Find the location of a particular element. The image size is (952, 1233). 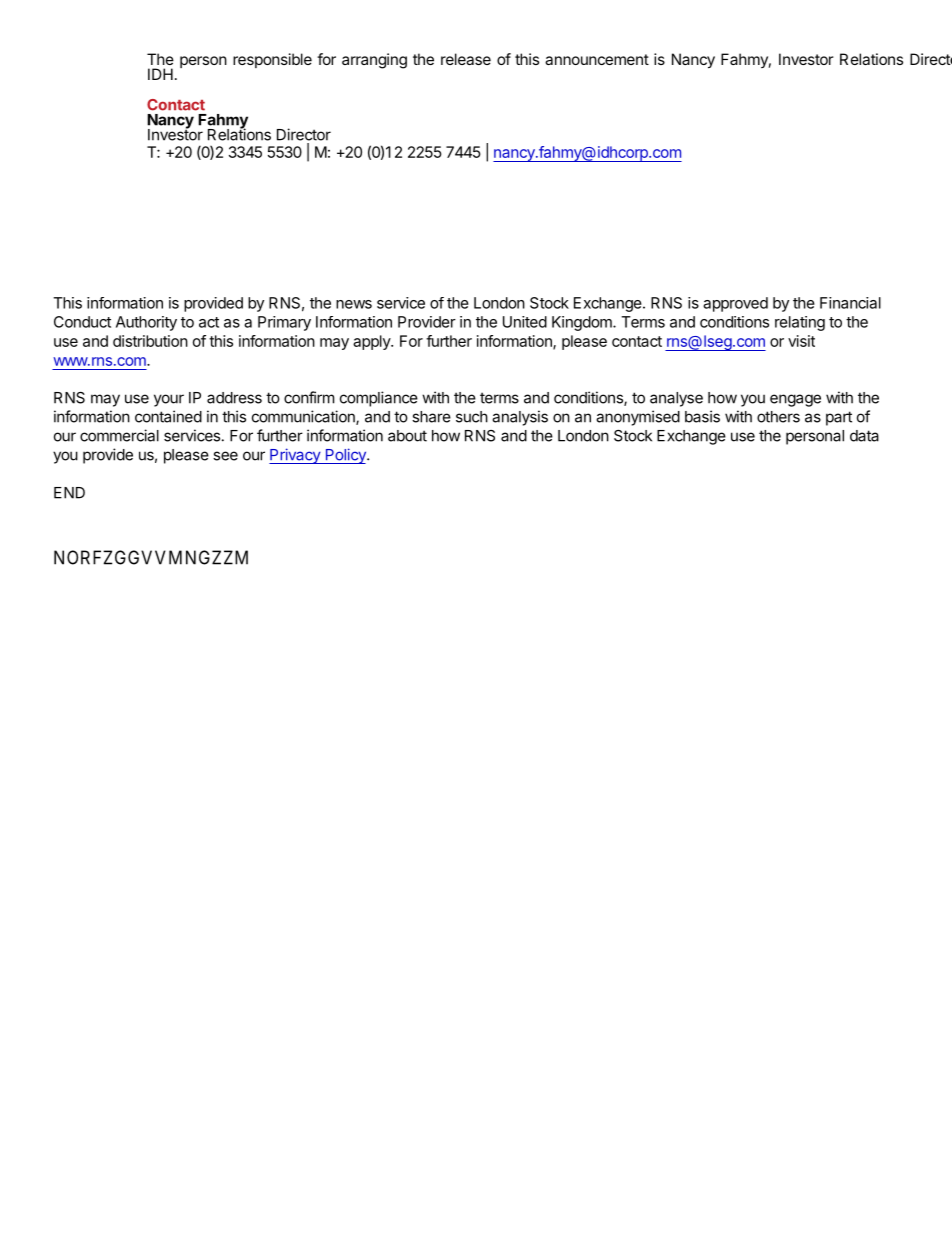

visit is located at coordinates (801, 341).
